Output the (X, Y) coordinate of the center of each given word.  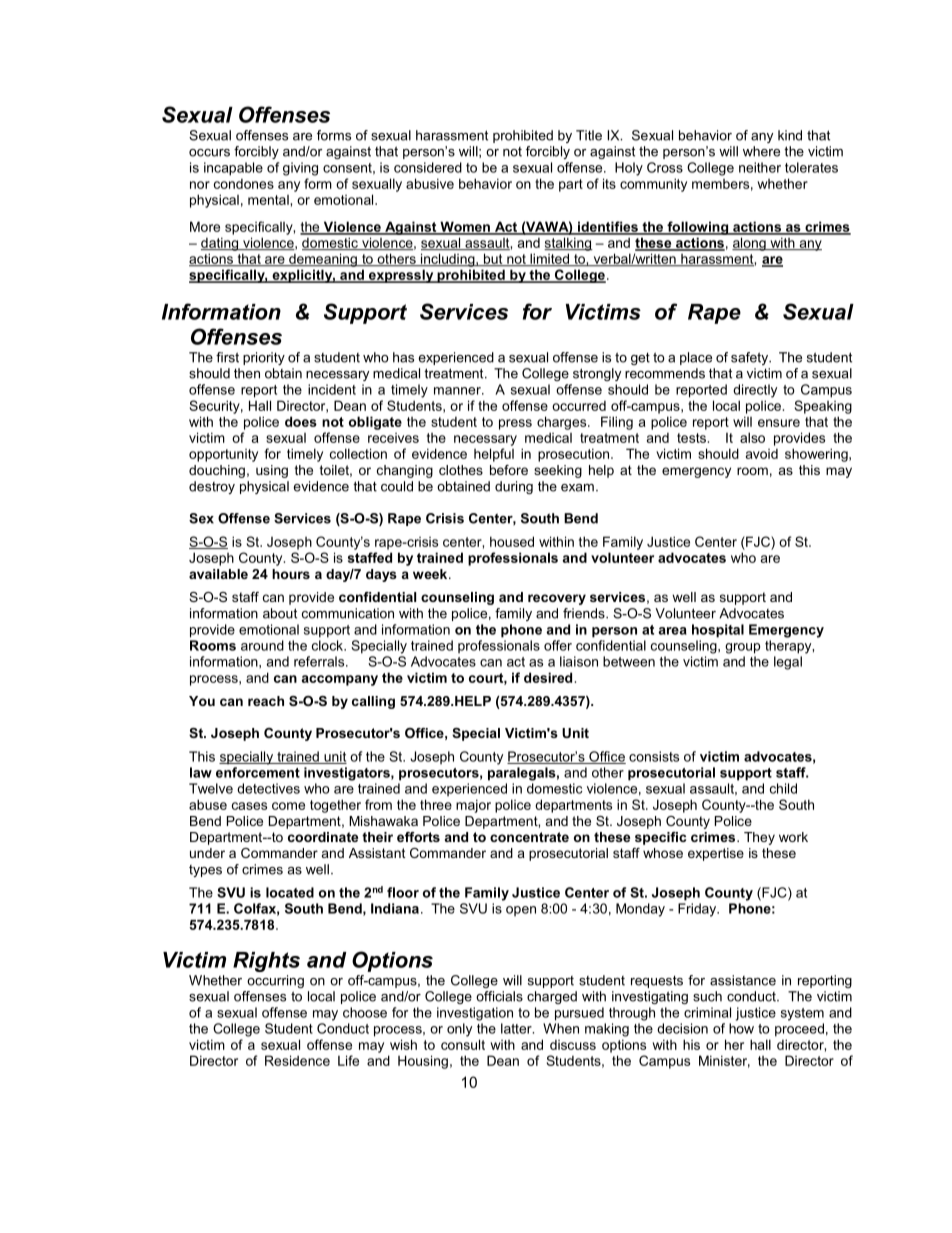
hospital (718, 631)
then (247, 373)
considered (428, 167)
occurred (579, 406)
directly (755, 391)
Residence (297, 1060)
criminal (707, 1012)
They (759, 838)
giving (300, 169)
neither (760, 167)
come (288, 806)
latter (517, 1028)
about (280, 613)
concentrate (529, 837)
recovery (557, 599)
